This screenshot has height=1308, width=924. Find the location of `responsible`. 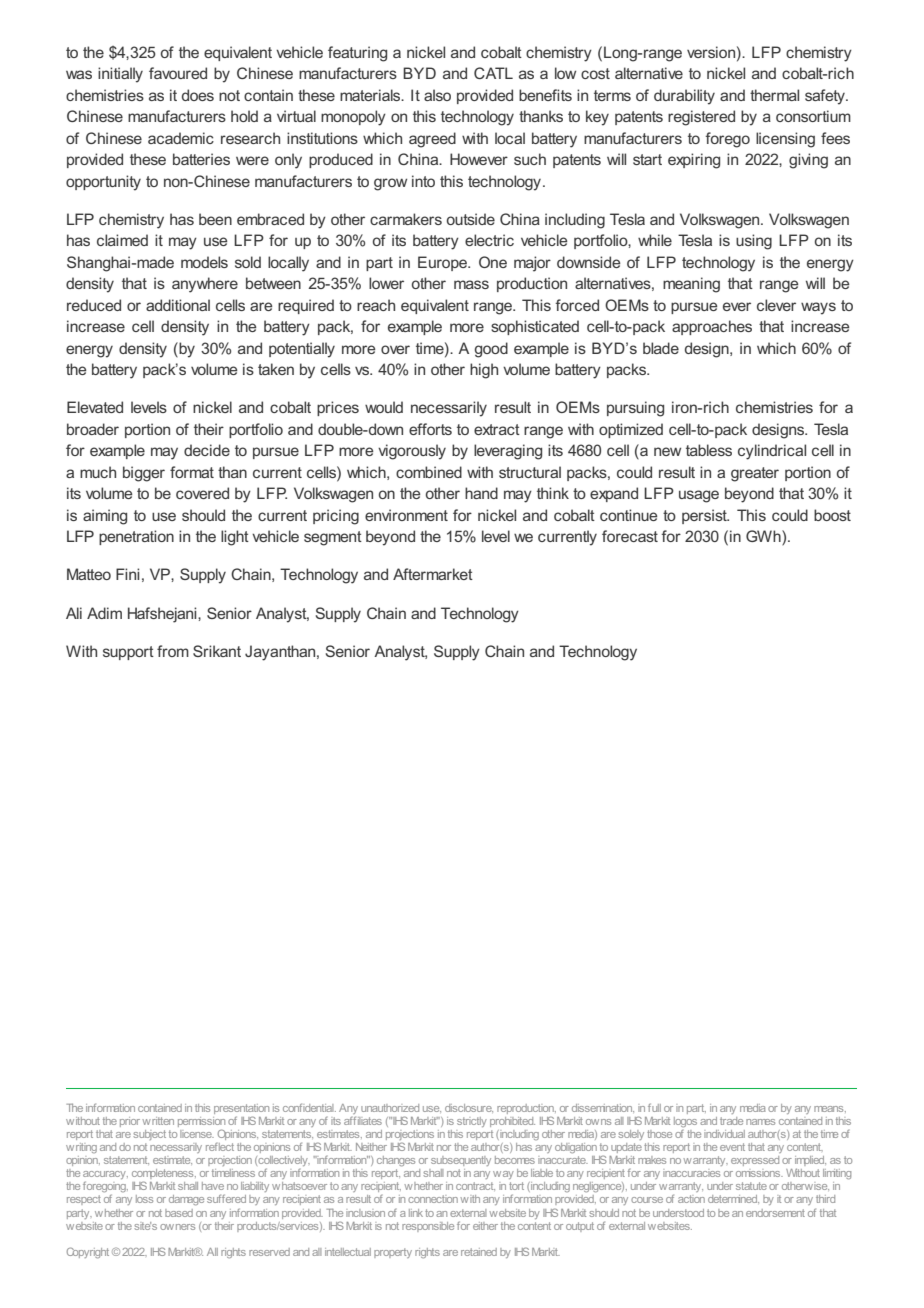

responsible is located at coordinates (428, 1227).
